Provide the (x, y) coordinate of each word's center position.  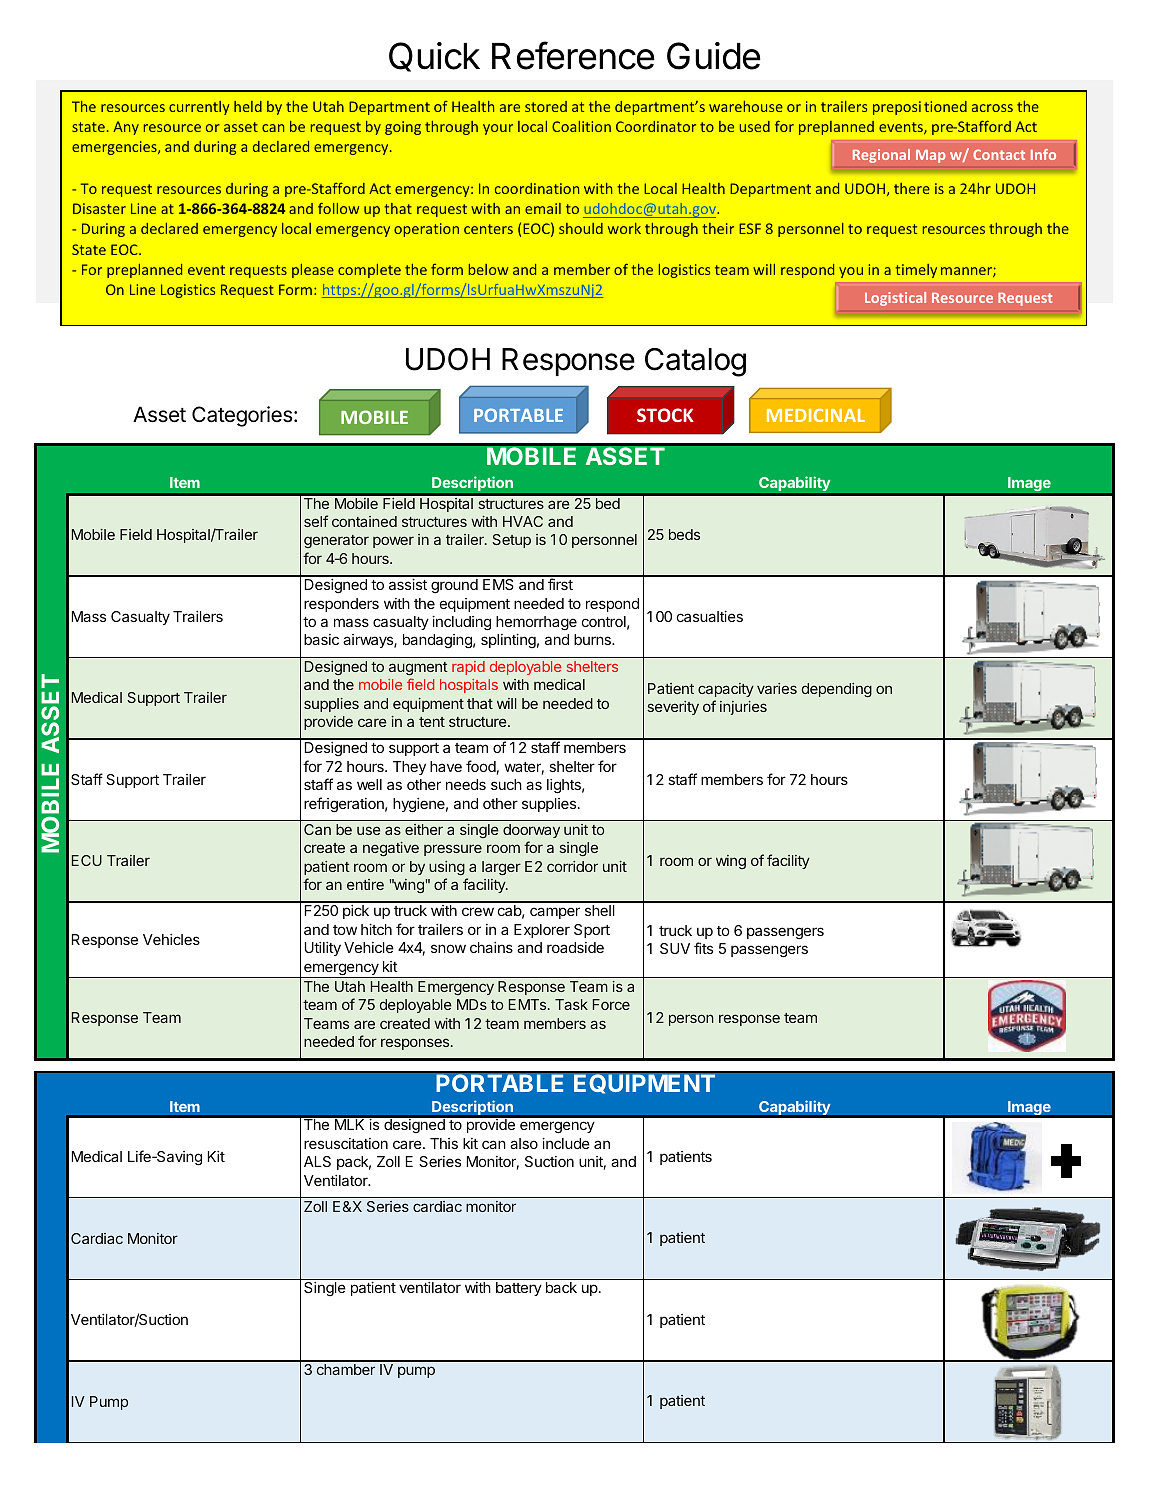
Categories (242, 416)
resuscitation (346, 1143)
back (561, 1287)
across (992, 108)
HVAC (523, 521)
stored (546, 106)
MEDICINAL (816, 415)
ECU (87, 860)
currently (199, 108)
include (566, 1143)
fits (703, 948)
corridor (572, 866)
